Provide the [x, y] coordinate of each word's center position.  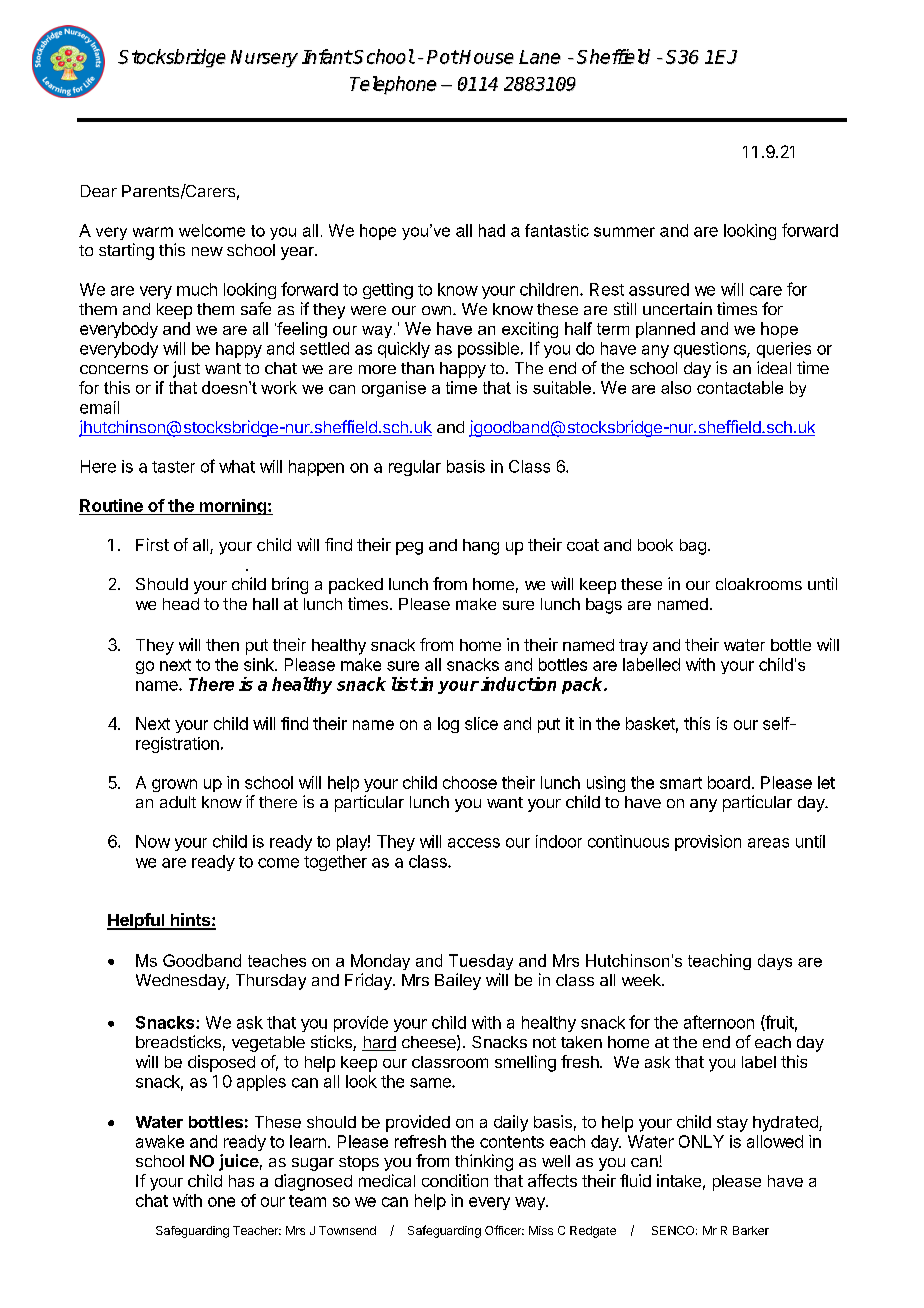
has [241, 1181]
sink [260, 664]
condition [455, 1180]
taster [173, 467]
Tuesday [481, 962]
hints [190, 921]
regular [415, 468]
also [676, 387]
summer [624, 232]
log [448, 725]
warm [153, 232]
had [492, 230]
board [729, 782]
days [775, 962]
